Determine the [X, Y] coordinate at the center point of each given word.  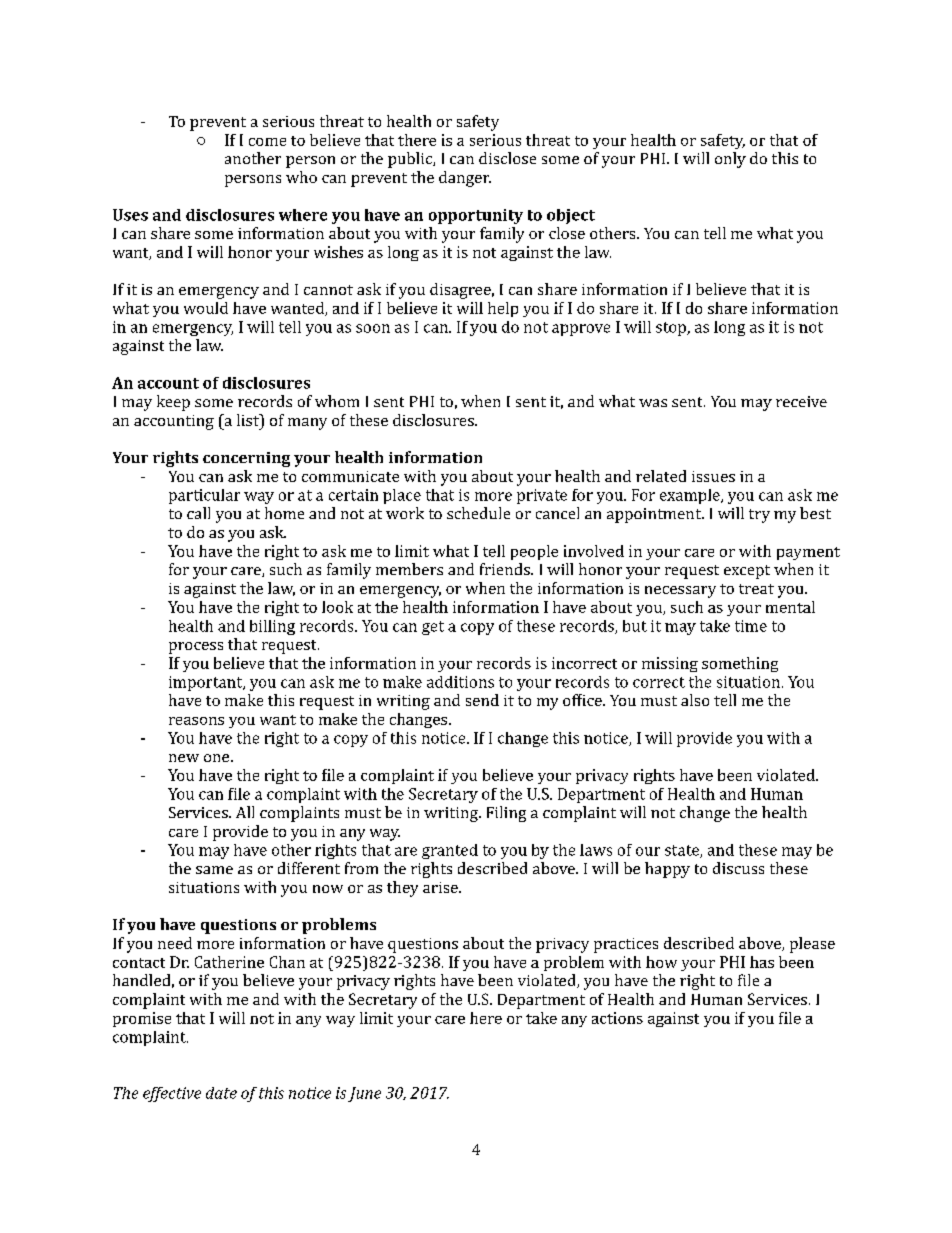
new [184, 758]
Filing [506, 814]
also [695, 700]
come [267, 142]
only [730, 160]
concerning [246, 459]
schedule [478, 513]
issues [713, 476]
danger [465, 179]
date [221, 1093]
